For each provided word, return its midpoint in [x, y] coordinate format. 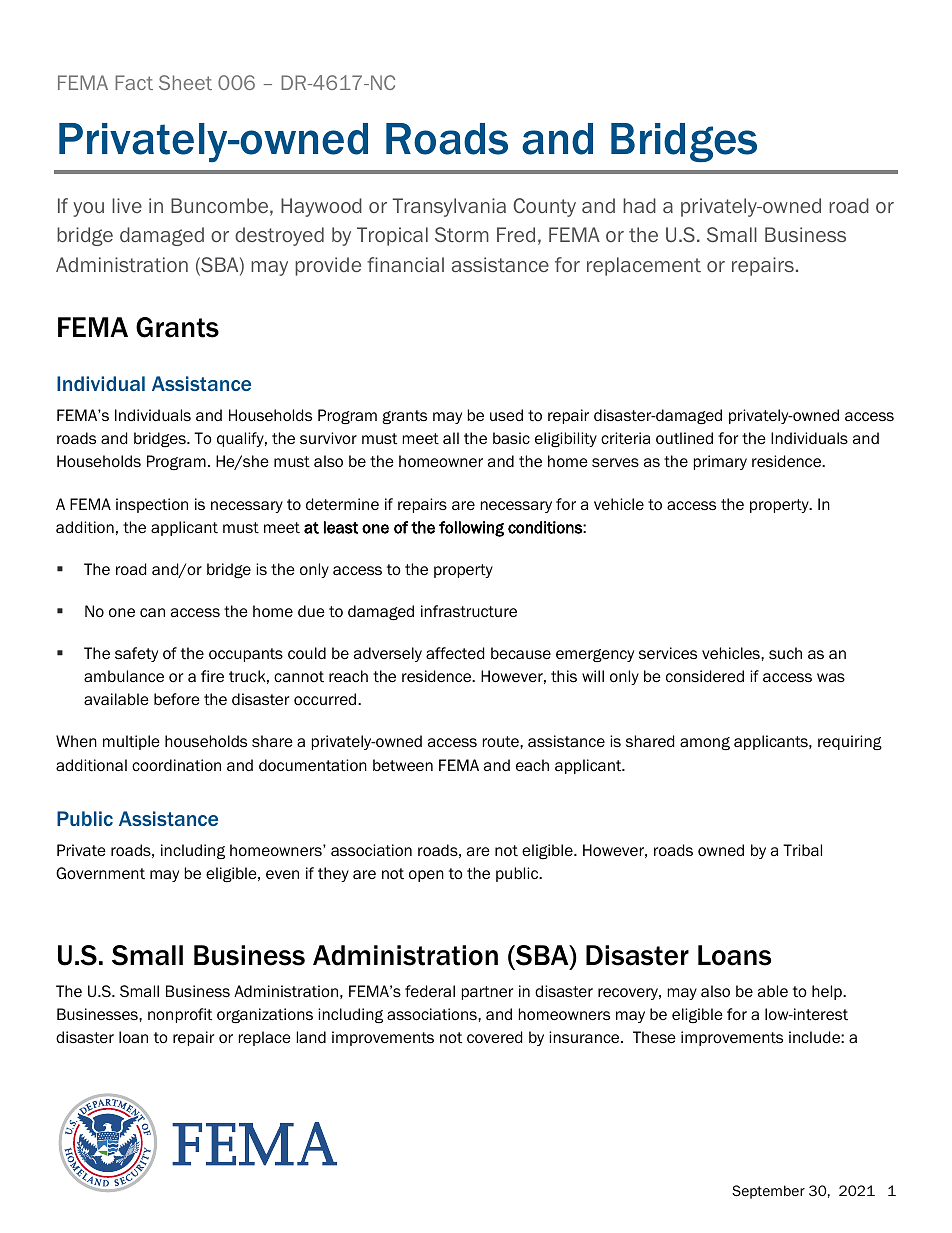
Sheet [185, 82]
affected [455, 653]
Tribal [802, 850]
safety [136, 654]
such [785, 653]
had [639, 205]
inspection [152, 505]
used [506, 415]
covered [494, 1037]
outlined [684, 438]
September [768, 1192]
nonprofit [180, 1015]
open [426, 876]
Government [100, 873]
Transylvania [449, 207]
